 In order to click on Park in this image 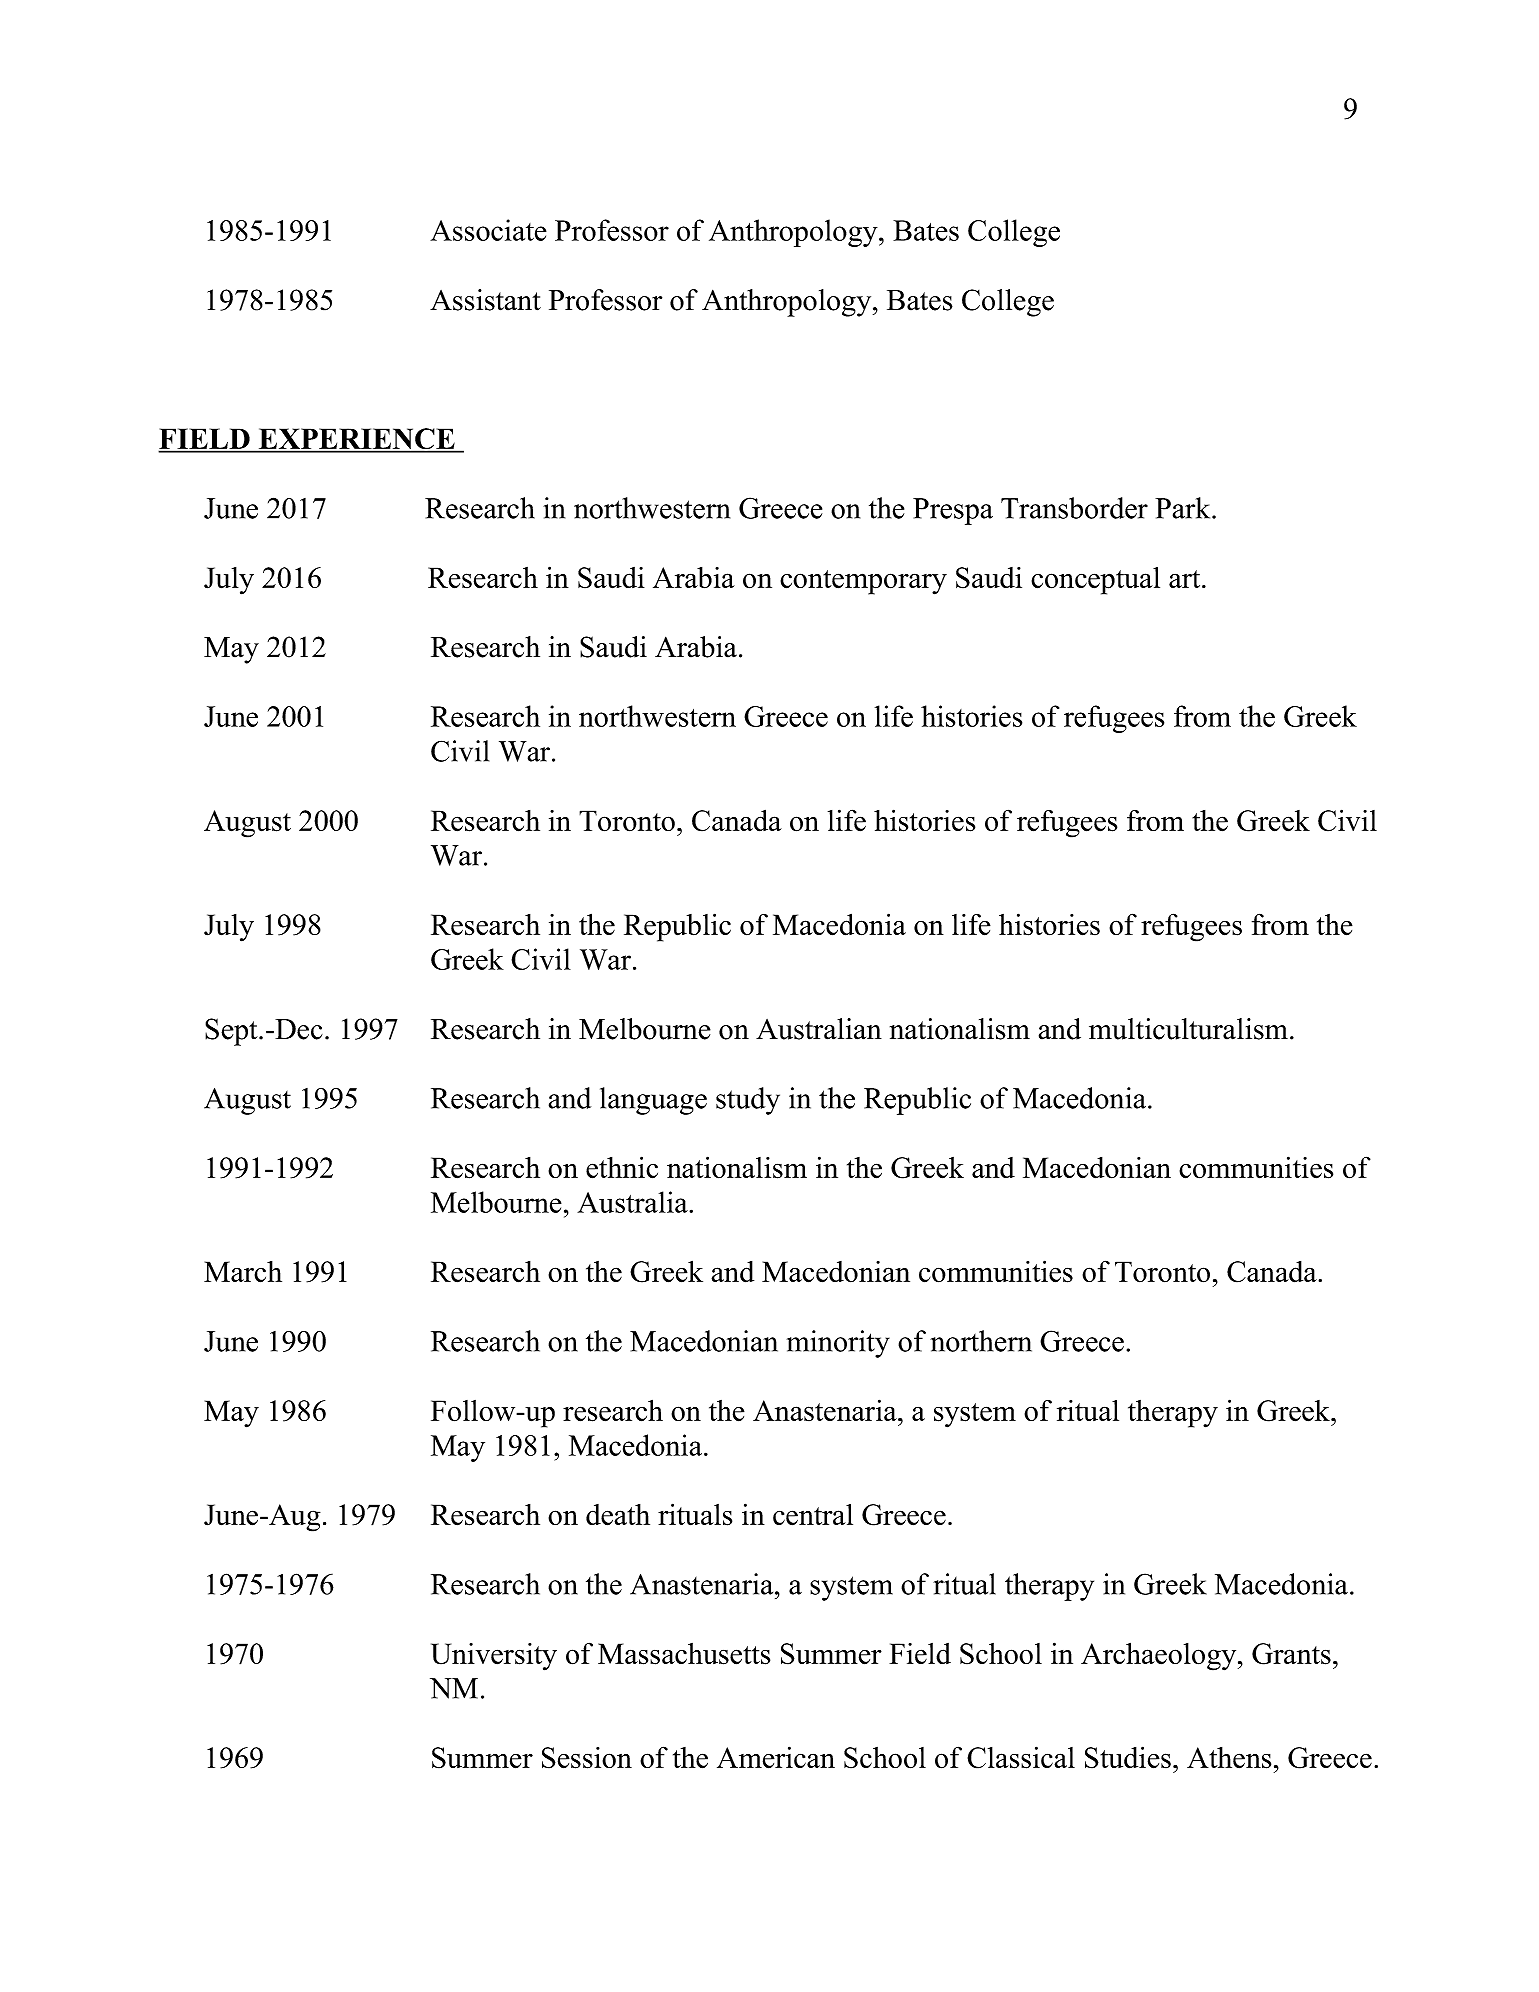, I will do `click(1184, 508)`.
